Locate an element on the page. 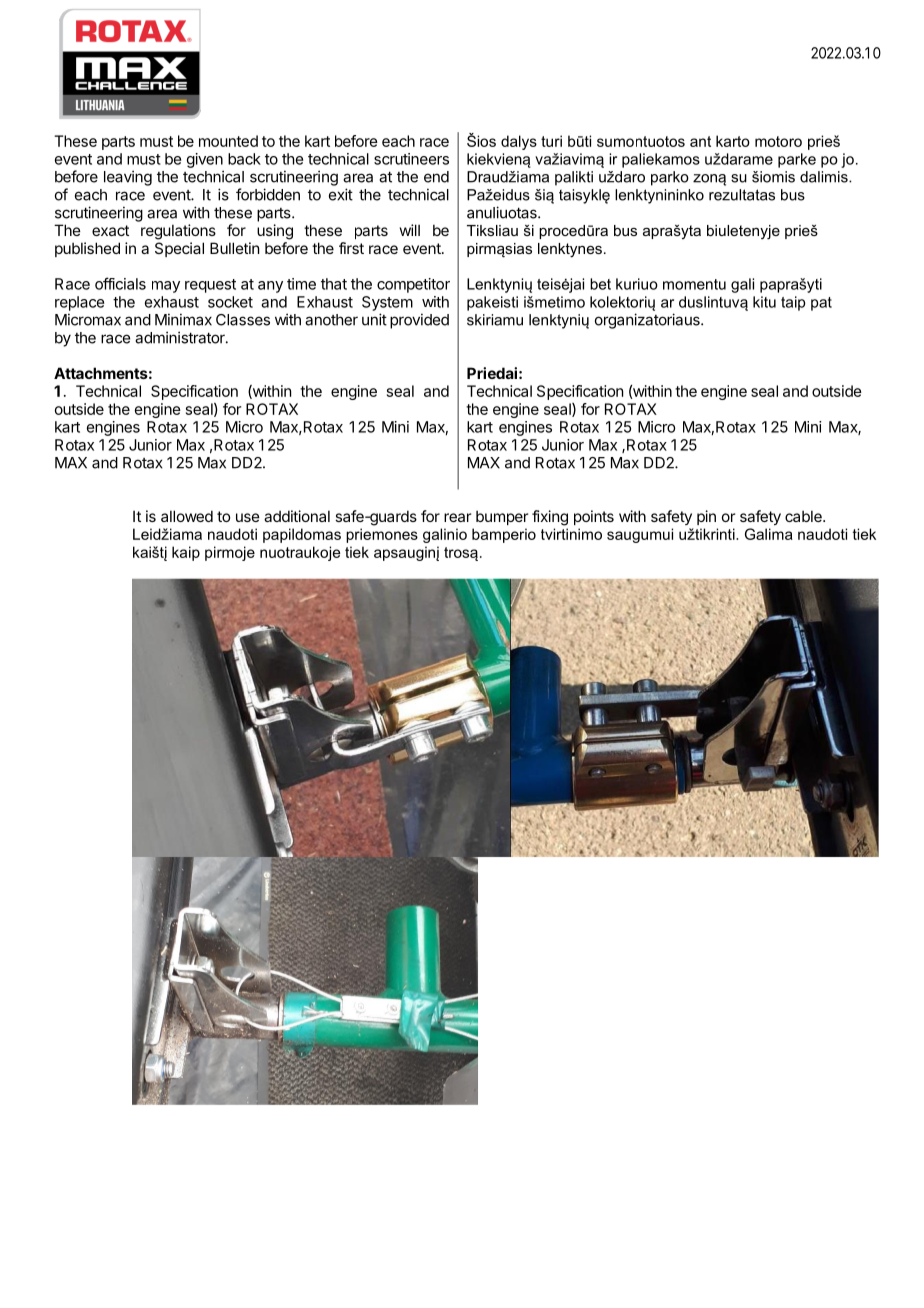 This image has height=1308, width=924. end is located at coordinates (436, 177).
